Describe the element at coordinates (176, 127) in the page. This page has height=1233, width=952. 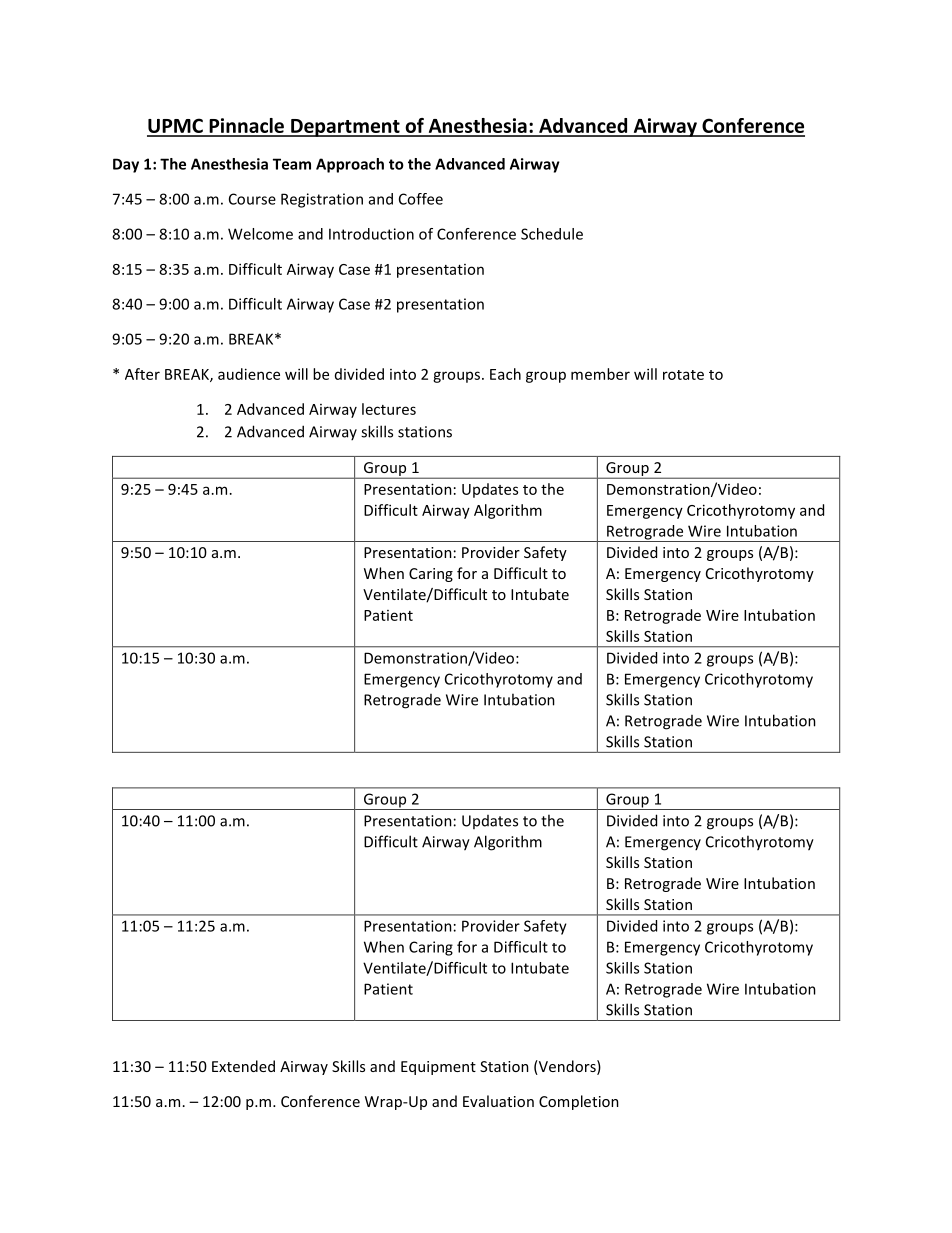
I see `UPMC` at that location.
